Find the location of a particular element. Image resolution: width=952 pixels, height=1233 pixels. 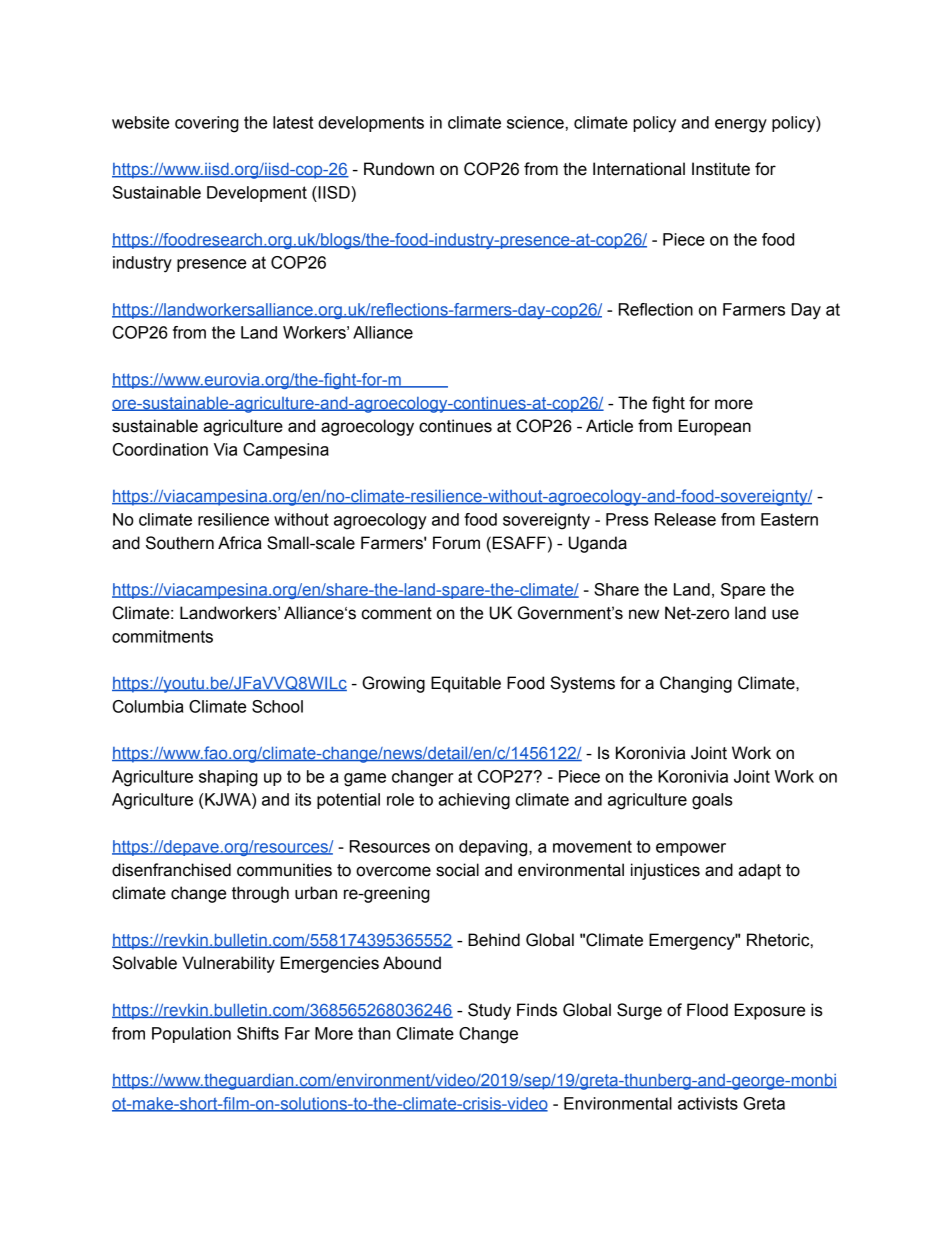

use is located at coordinates (785, 614).
